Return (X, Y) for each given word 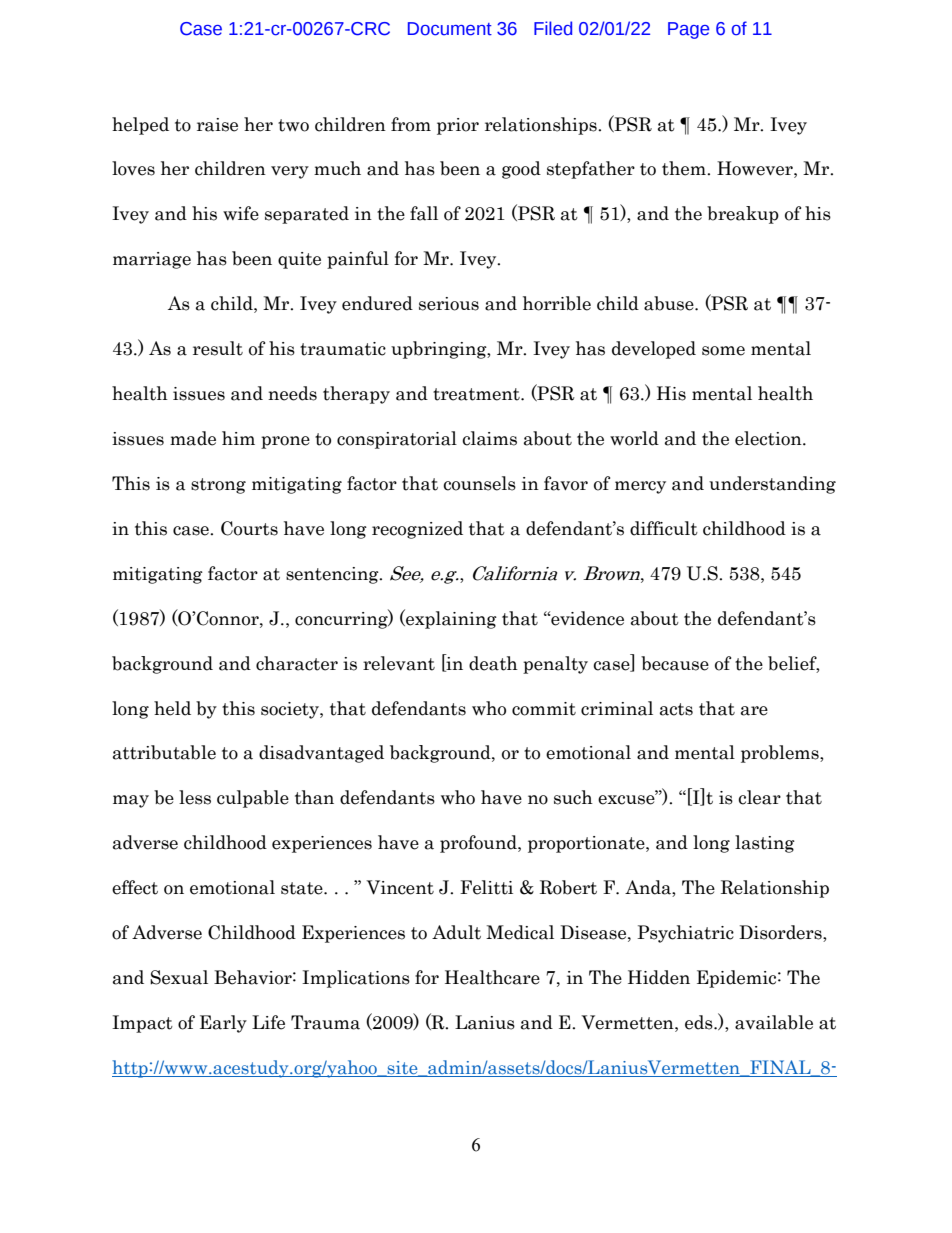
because (675, 663)
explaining (450, 619)
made (193, 438)
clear (759, 797)
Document (450, 29)
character (297, 663)
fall (424, 213)
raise (217, 125)
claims (489, 438)
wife (241, 213)
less (195, 797)
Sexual (179, 977)
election (769, 438)
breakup (743, 215)
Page (688, 30)
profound (479, 844)
